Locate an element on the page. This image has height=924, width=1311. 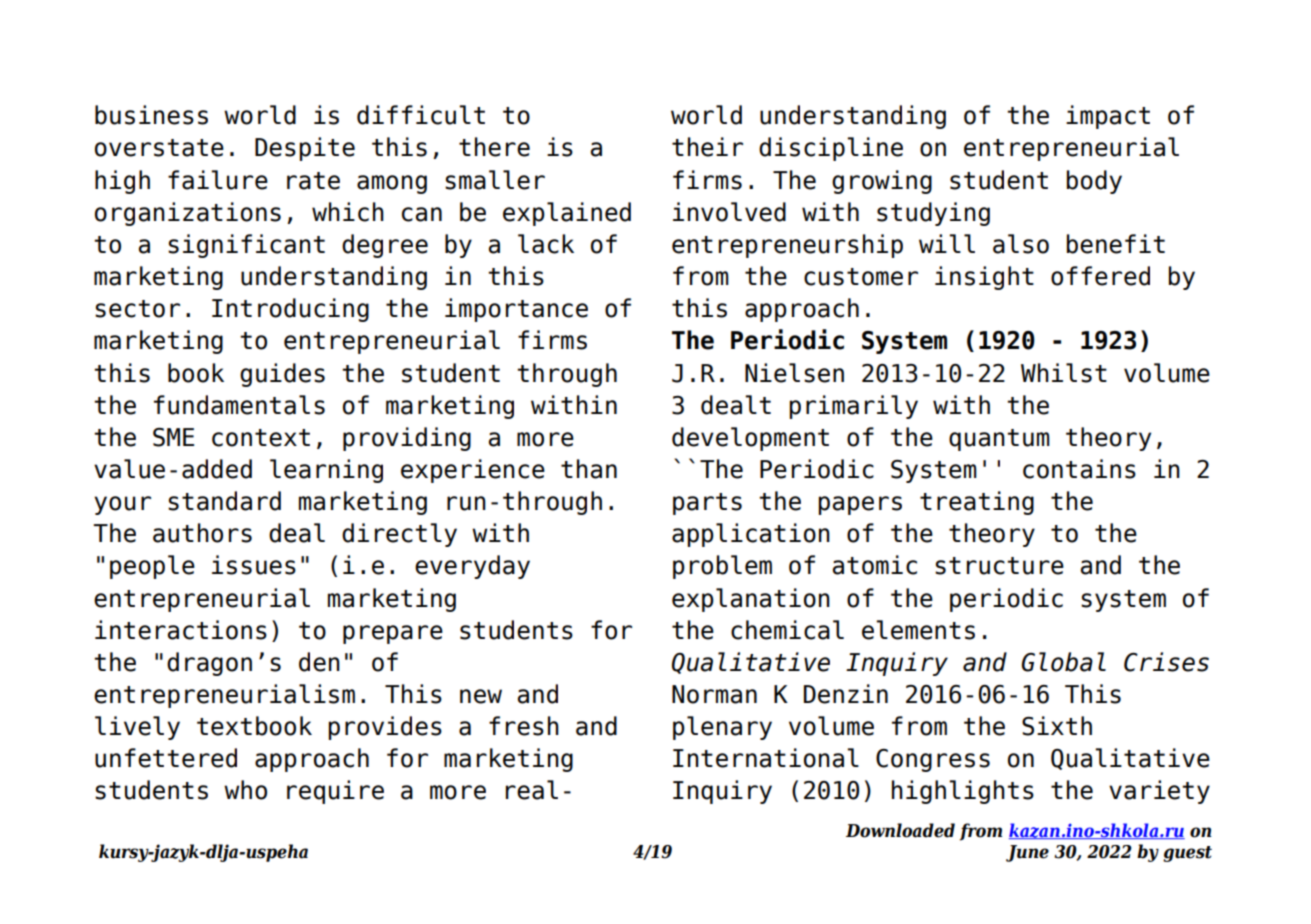
Whilst is located at coordinates (1064, 373).
